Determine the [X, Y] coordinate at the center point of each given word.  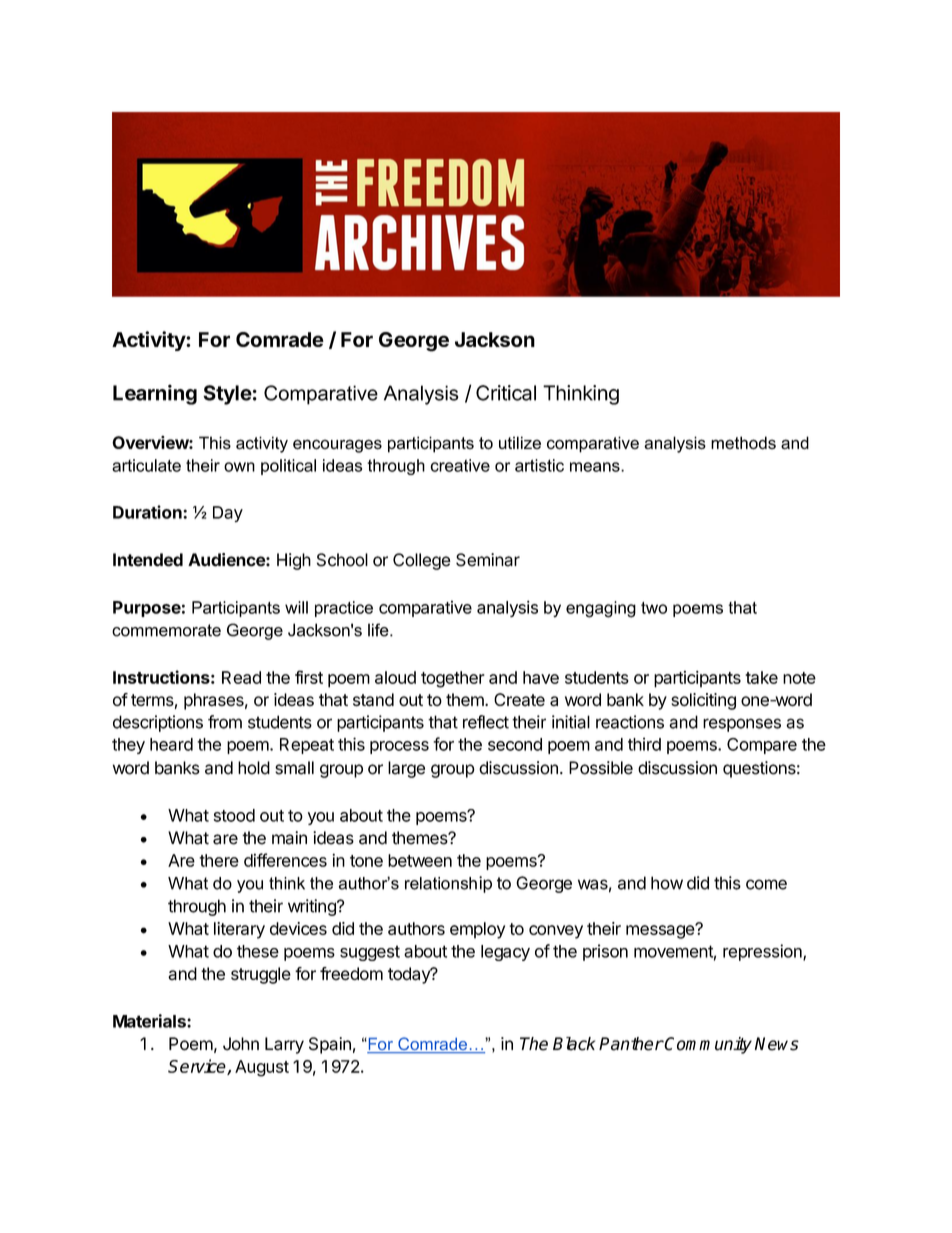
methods [743, 443]
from [225, 722]
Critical [506, 393]
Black [574, 1044]
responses [742, 725]
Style [227, 395]
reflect [486, 722]
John [241, 1044]
